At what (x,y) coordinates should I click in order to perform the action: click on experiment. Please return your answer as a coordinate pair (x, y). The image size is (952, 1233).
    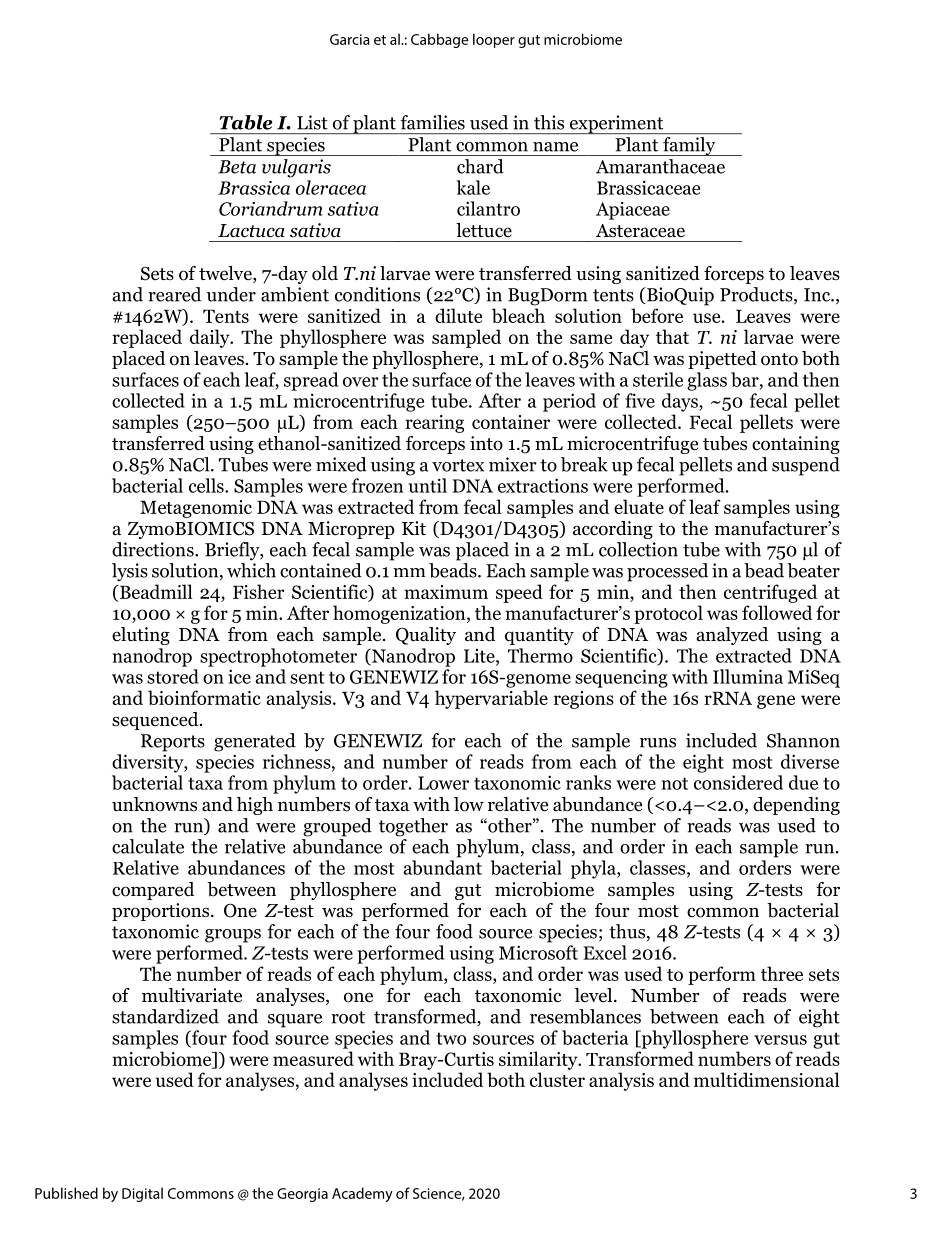
    Looking at the image, I should click on (616, 124).
